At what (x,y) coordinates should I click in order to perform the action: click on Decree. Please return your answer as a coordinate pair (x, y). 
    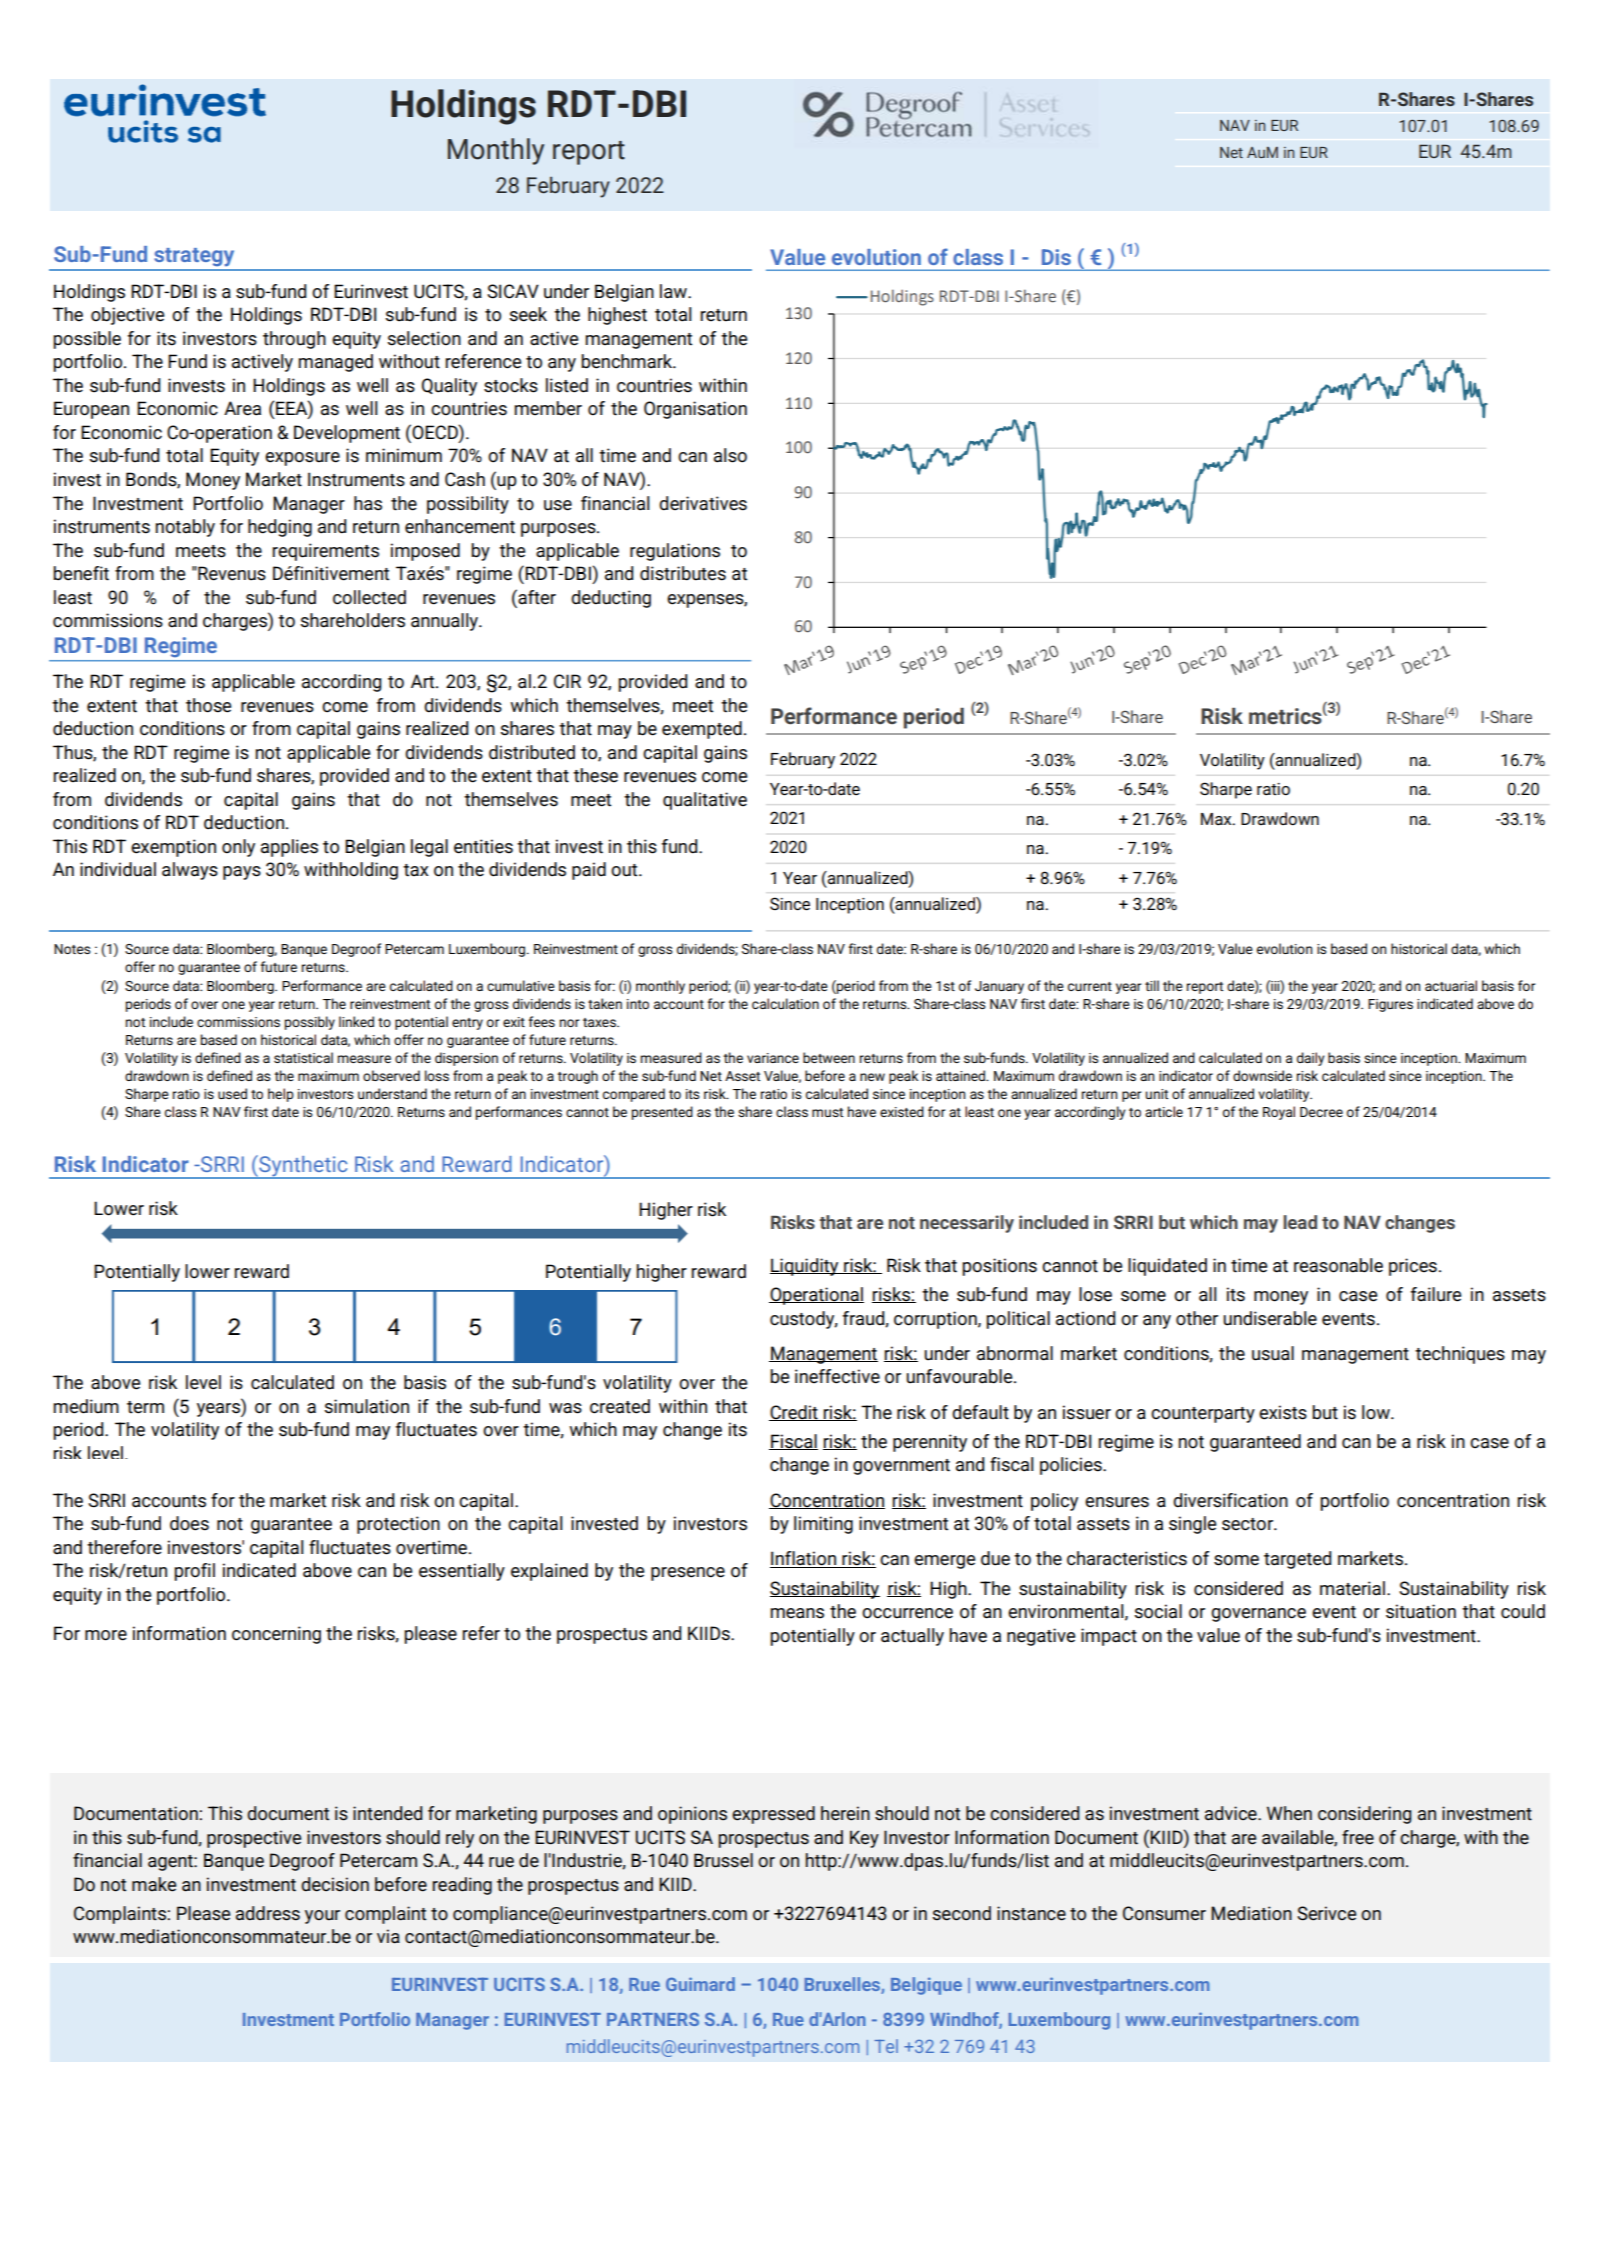
    Looking at the image, I should click on (1321, 1112).
